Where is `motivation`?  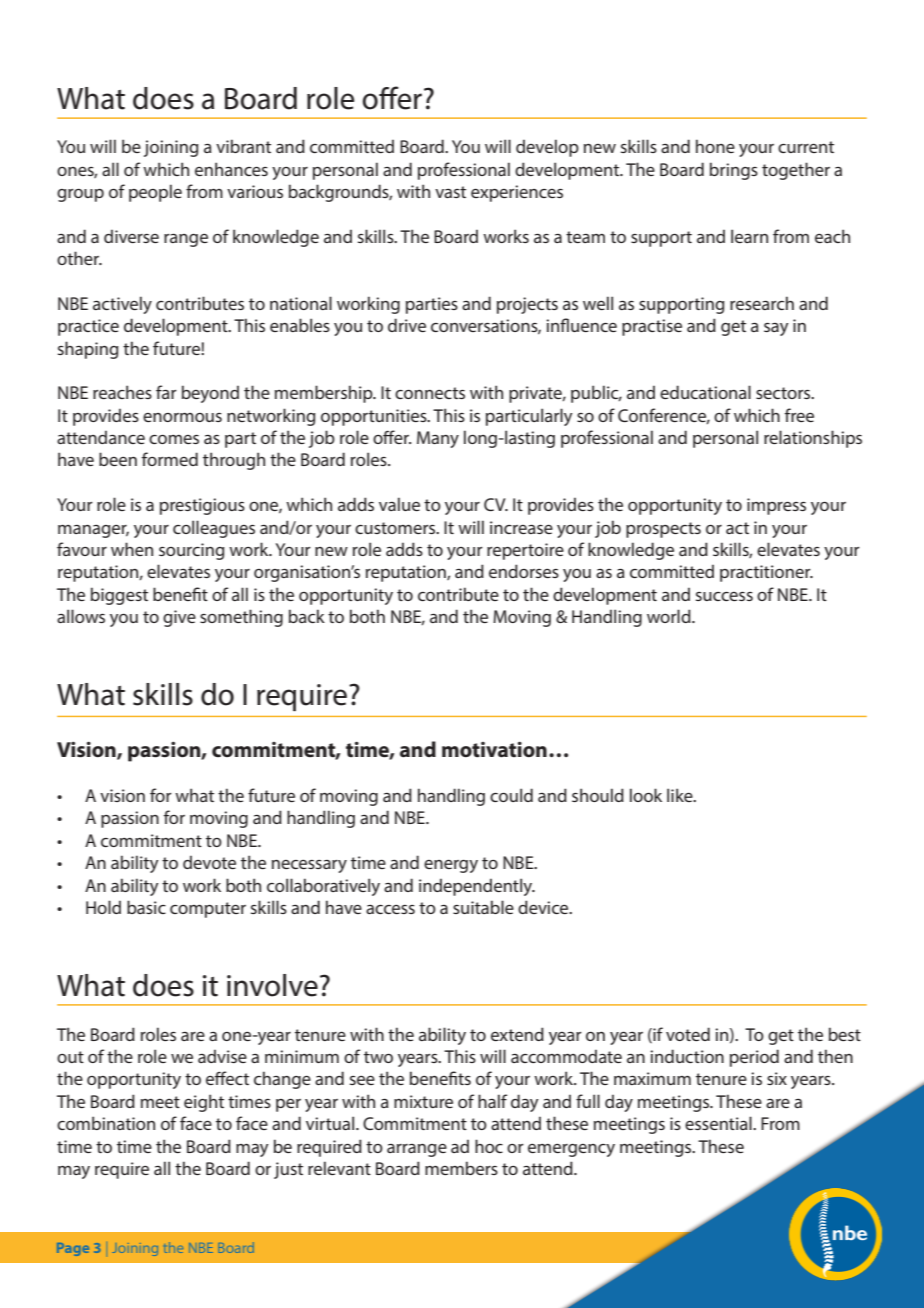 motivation is located at coordinates (494, 749).
